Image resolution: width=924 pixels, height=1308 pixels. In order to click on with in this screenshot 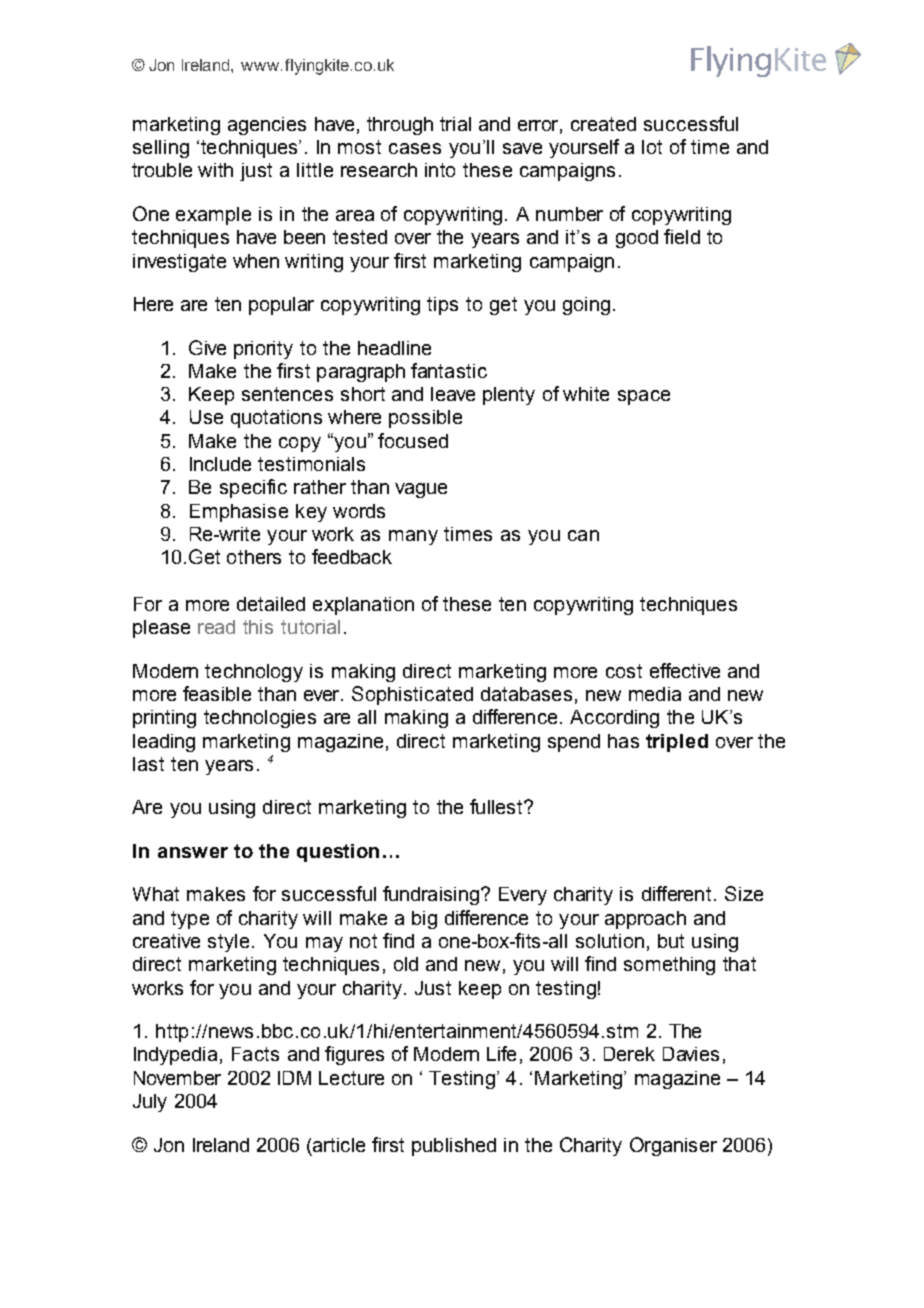, I will do `click(215, 170)`.
